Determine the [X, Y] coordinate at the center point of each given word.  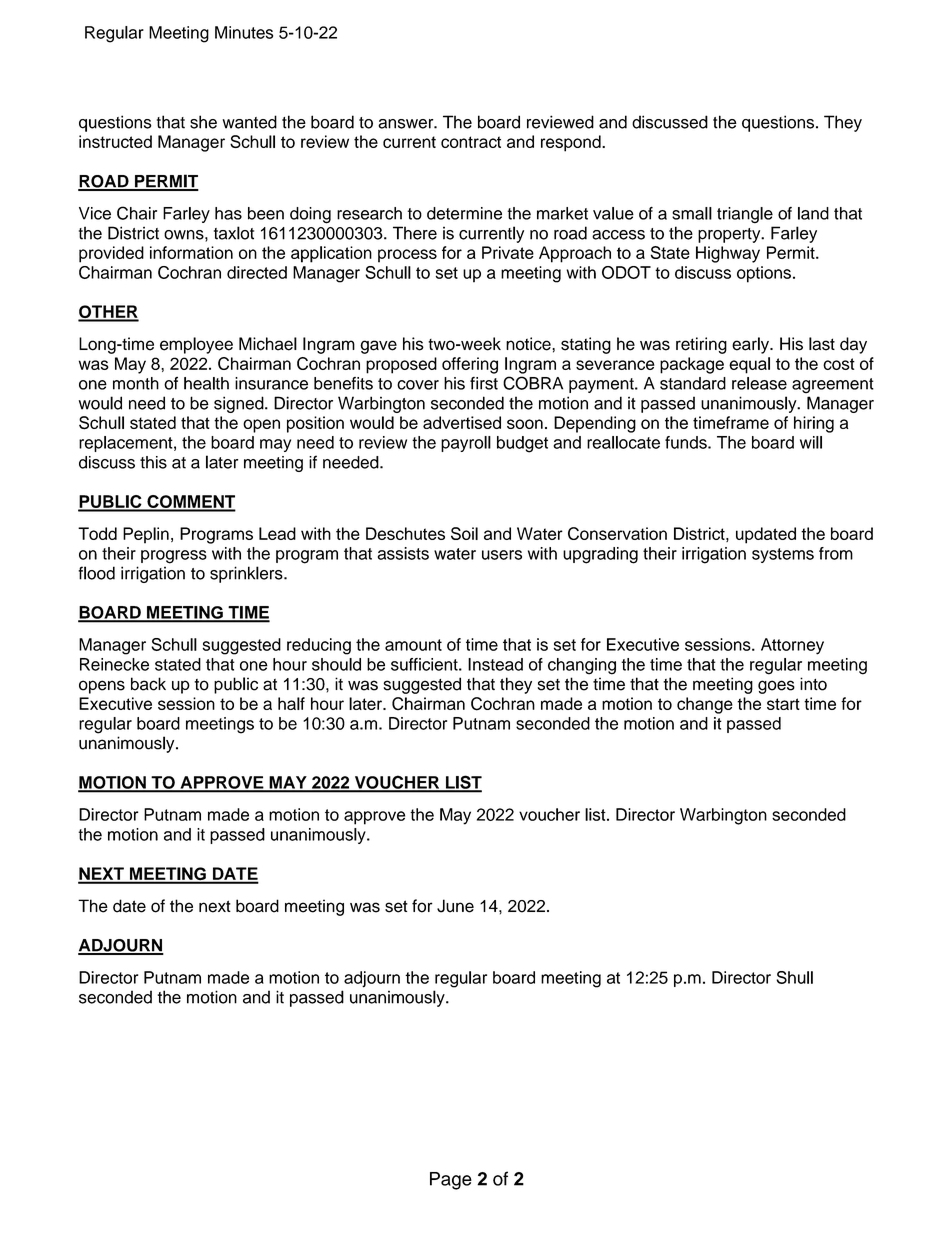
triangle [745, 215]
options [764, 274]
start [783, 704]
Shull [794, 977]
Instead [495, 664]
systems [783, 555]
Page [451, 1181]
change [705, 705]
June [455, 906]
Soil [464, 533]
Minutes [244, 32]
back [148, 684]
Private [508, 252]
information [191, 252]
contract [471, 142]
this [153, 462]
